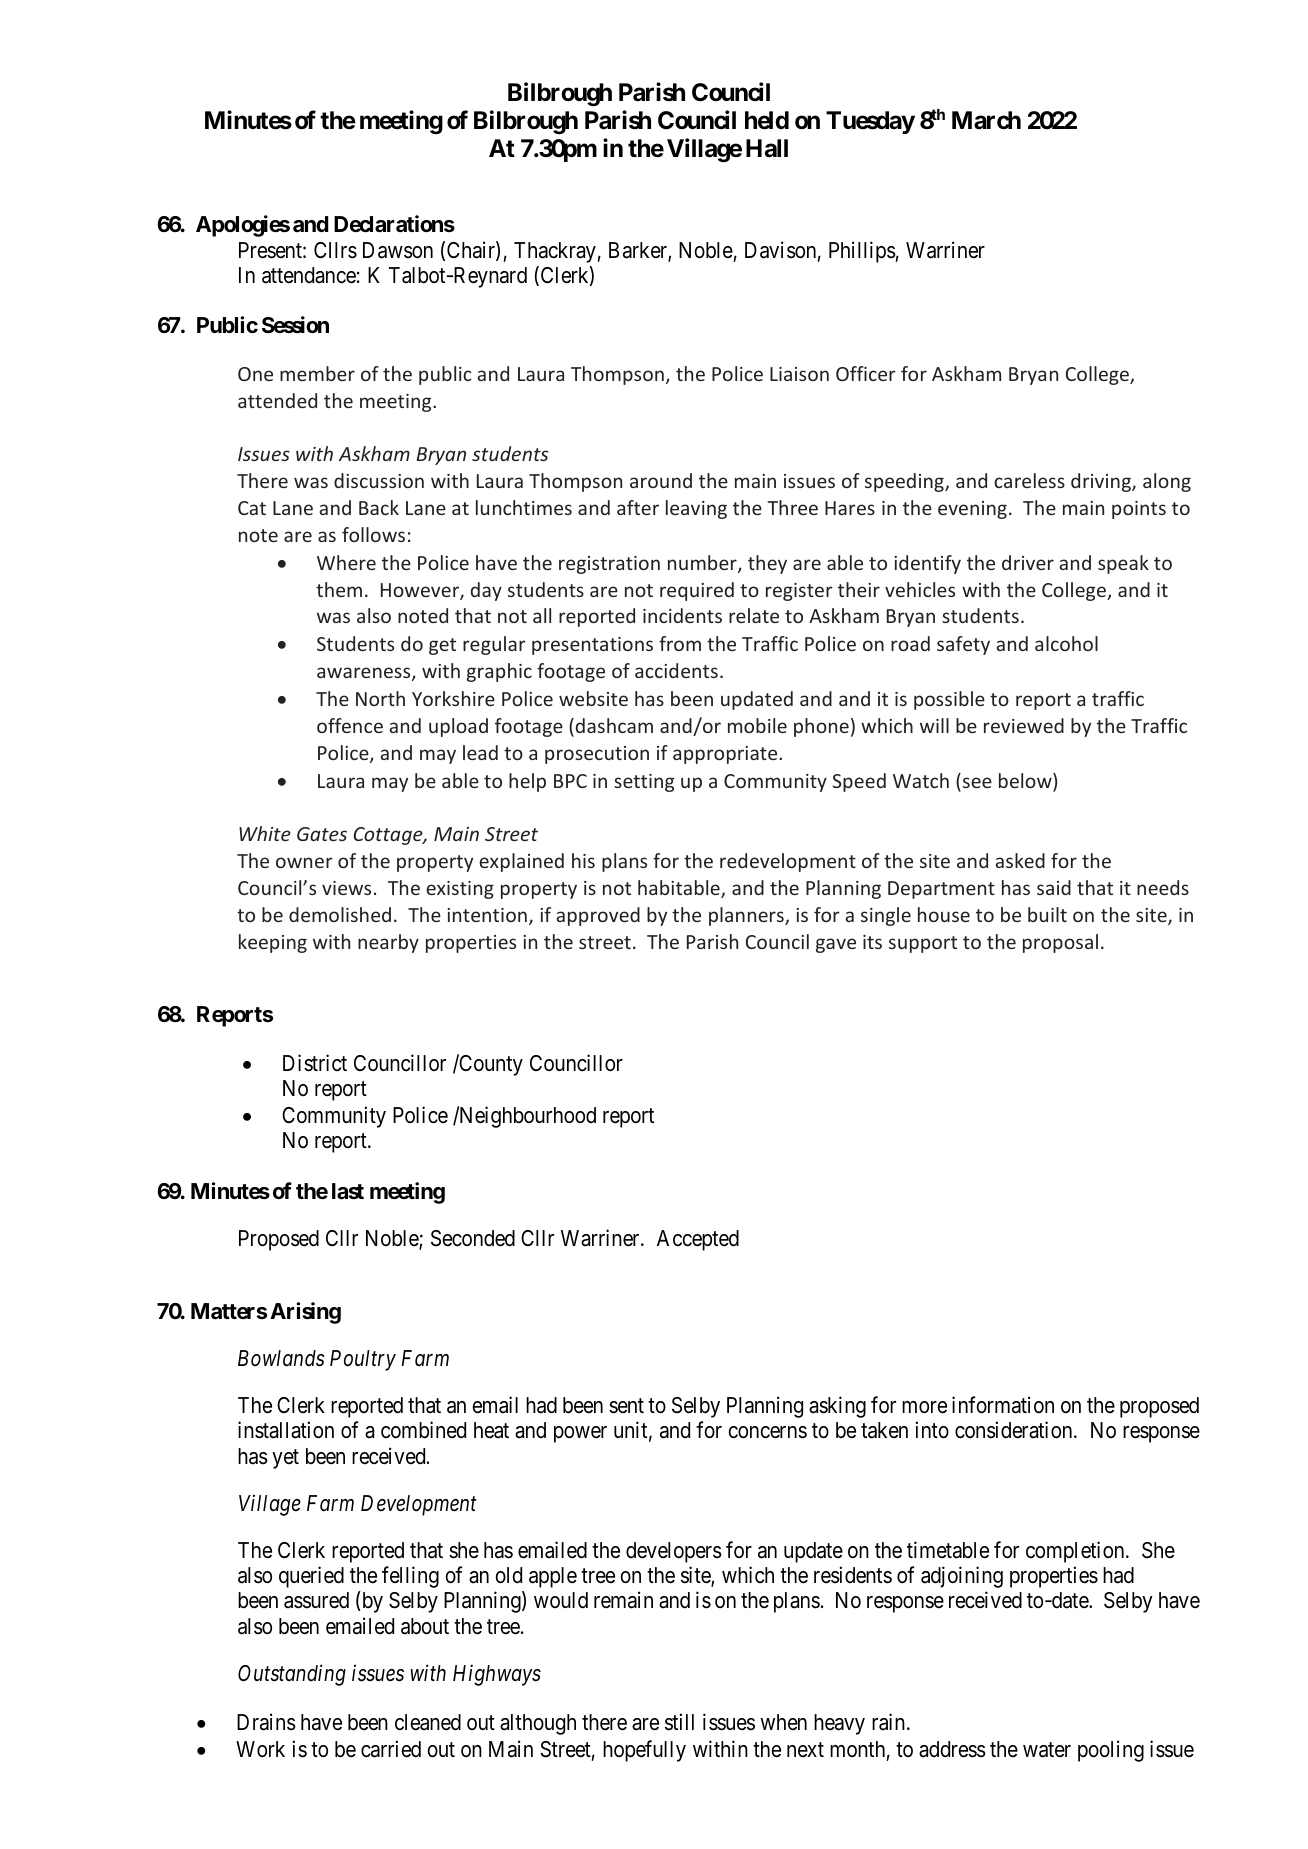  Describe the element at coordinates (767, 148) in the page. I see `Hall` at that location.
